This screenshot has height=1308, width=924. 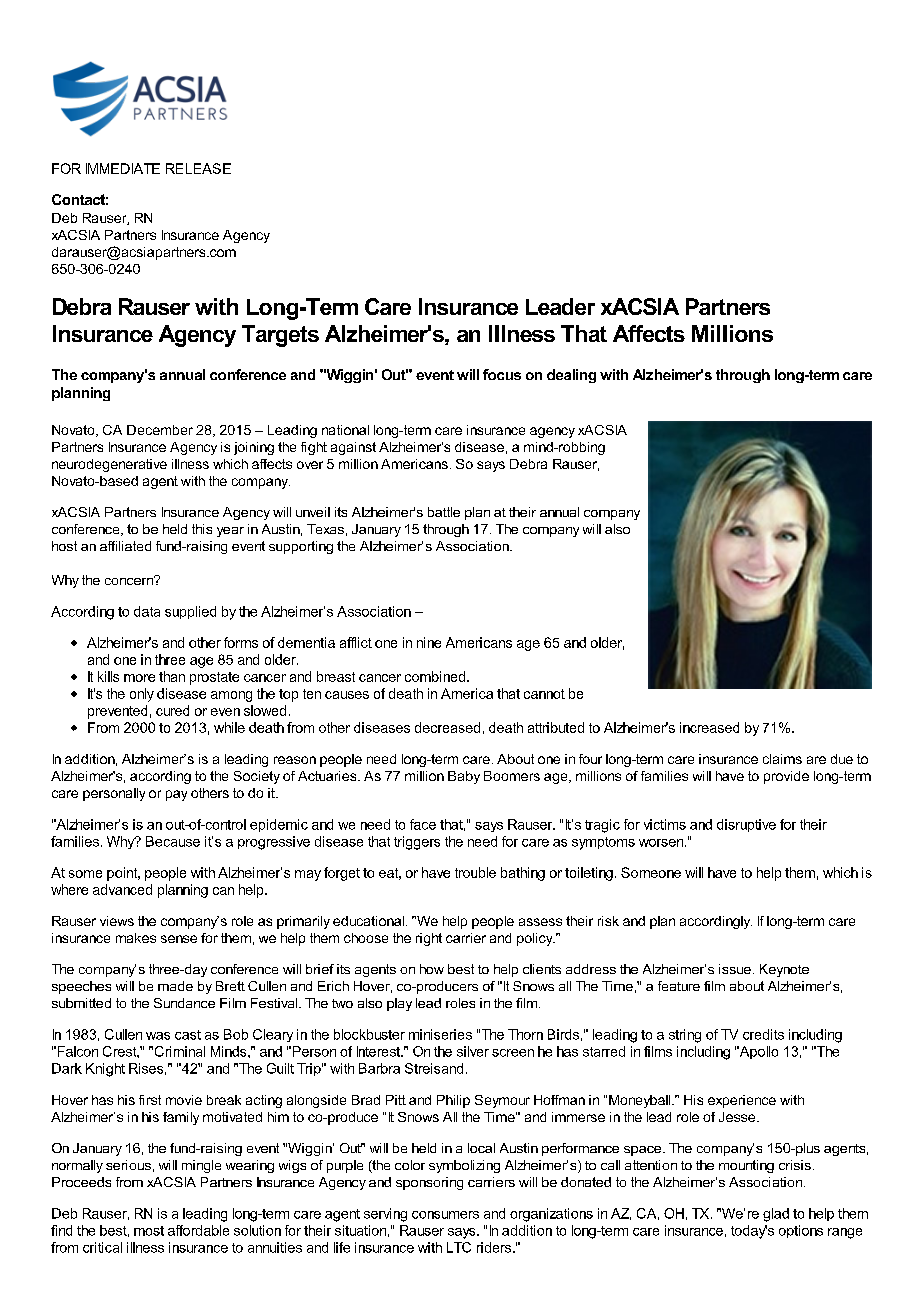 I want to click on IMMEDIATE, so click(x=123, y=168).
